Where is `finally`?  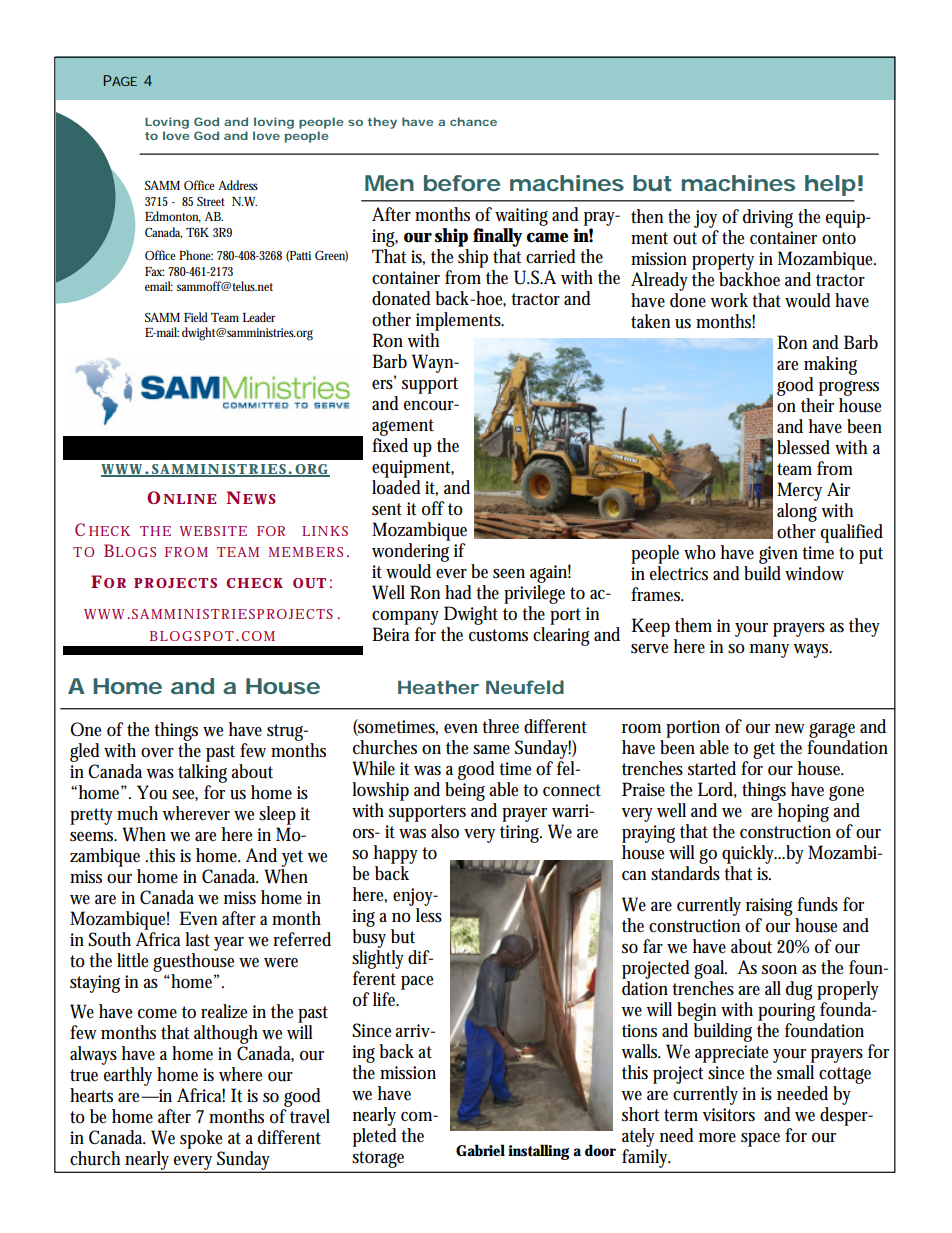
finally is located at coordinates (497, 237).
